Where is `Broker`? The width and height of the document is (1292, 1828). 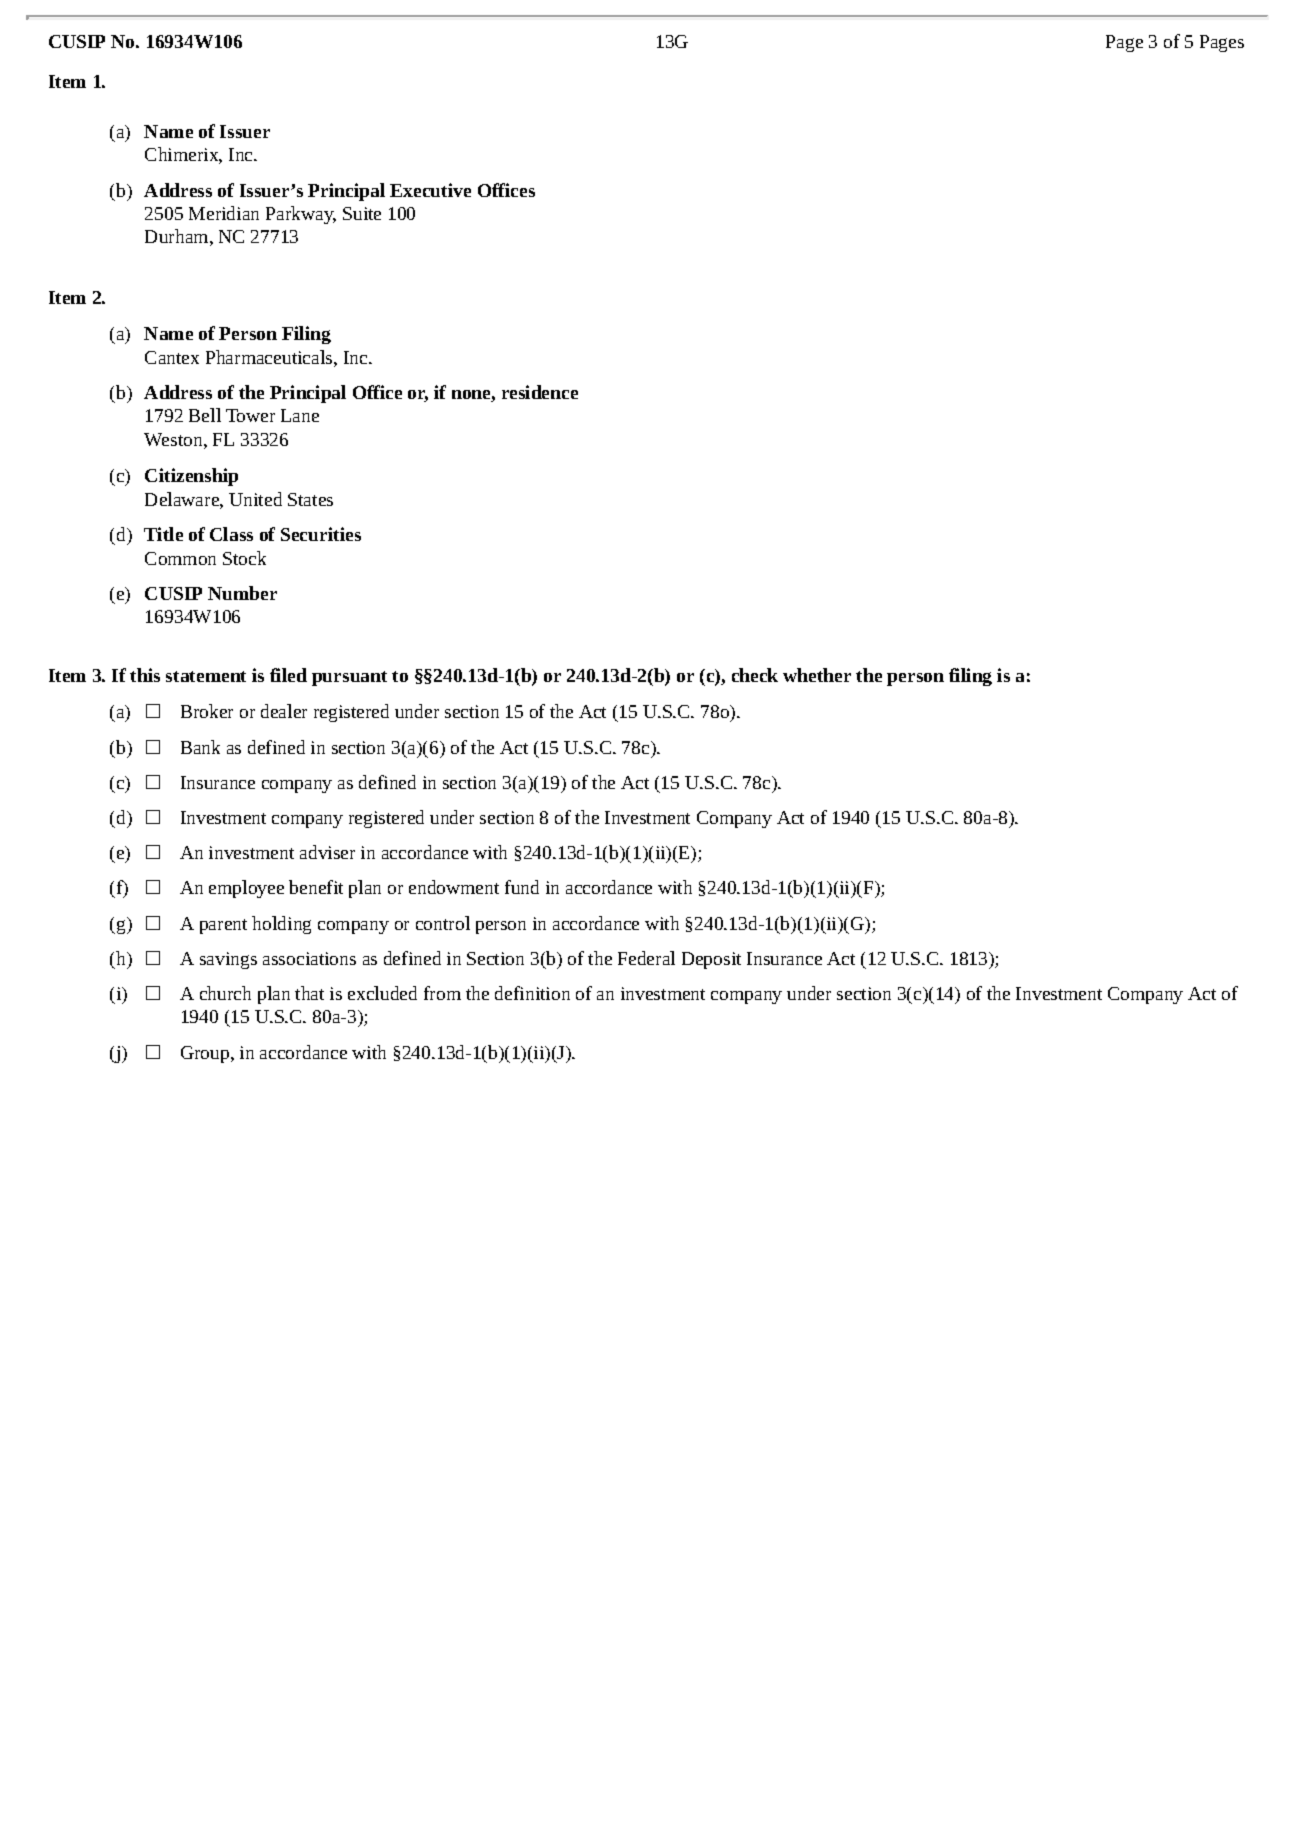
Broker is located at coordinates (207, 711).
